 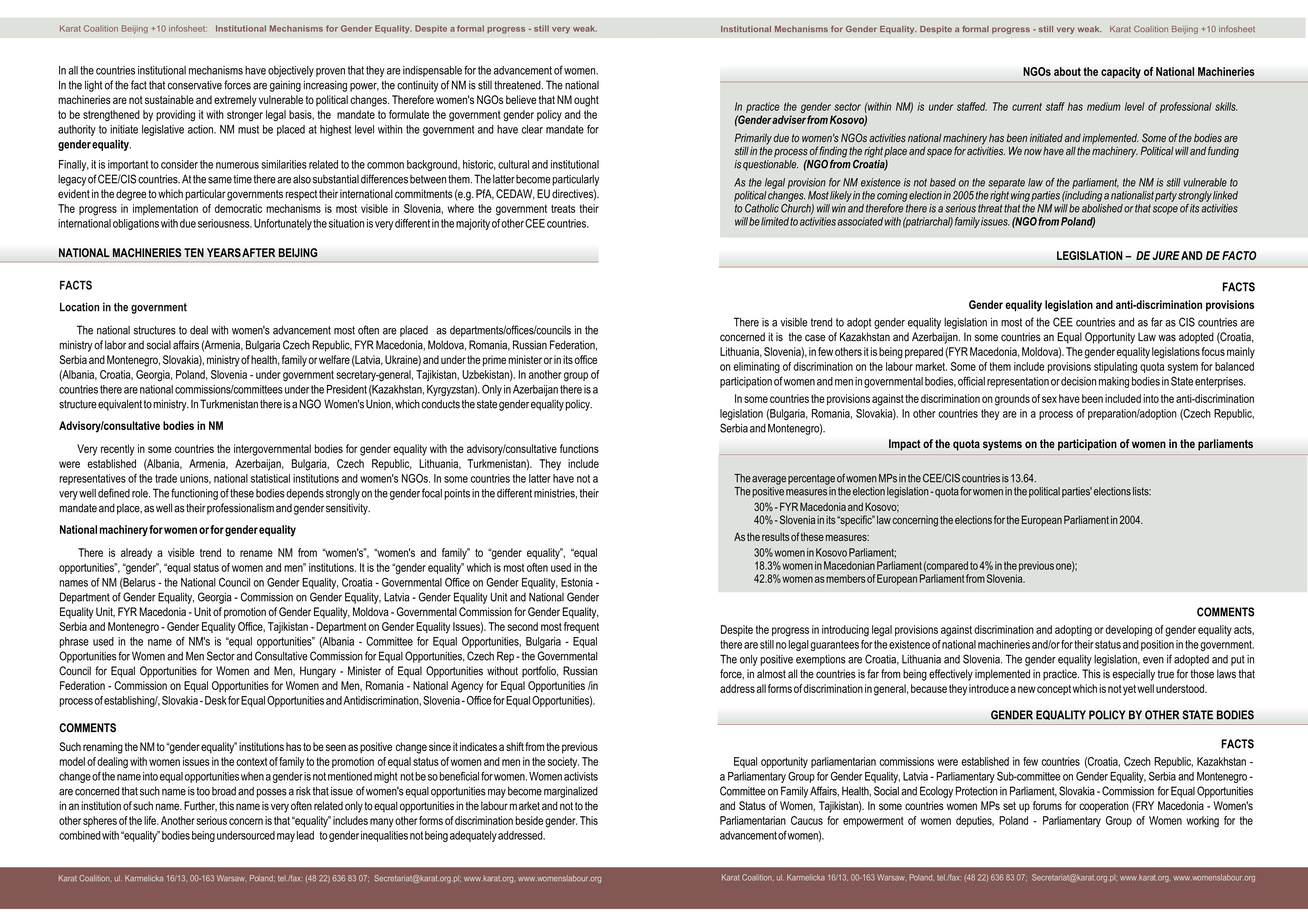 I want to click on extremely, so click(x=235, y=101).
